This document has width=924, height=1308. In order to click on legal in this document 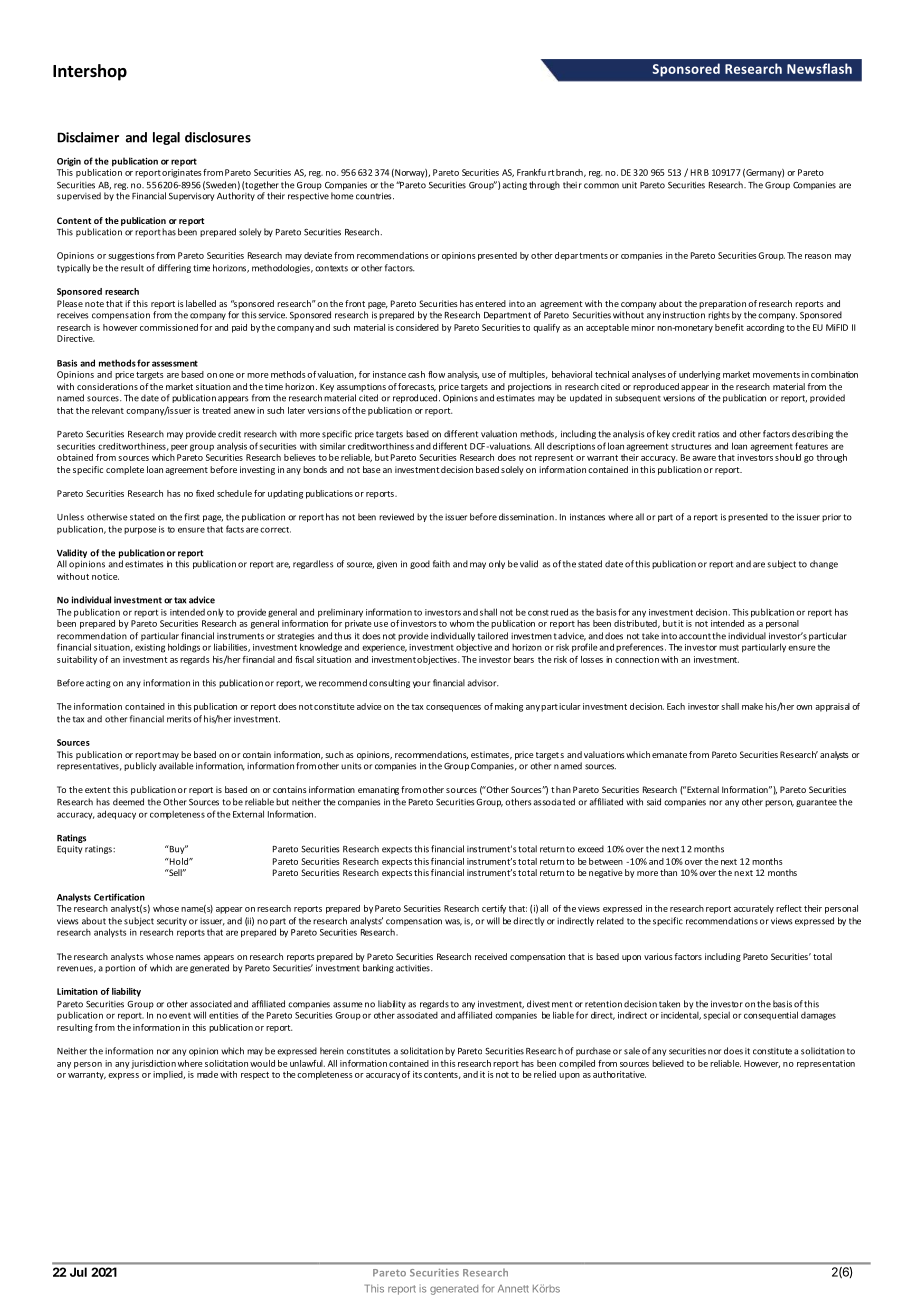, I will do `click(166, 138)`.
